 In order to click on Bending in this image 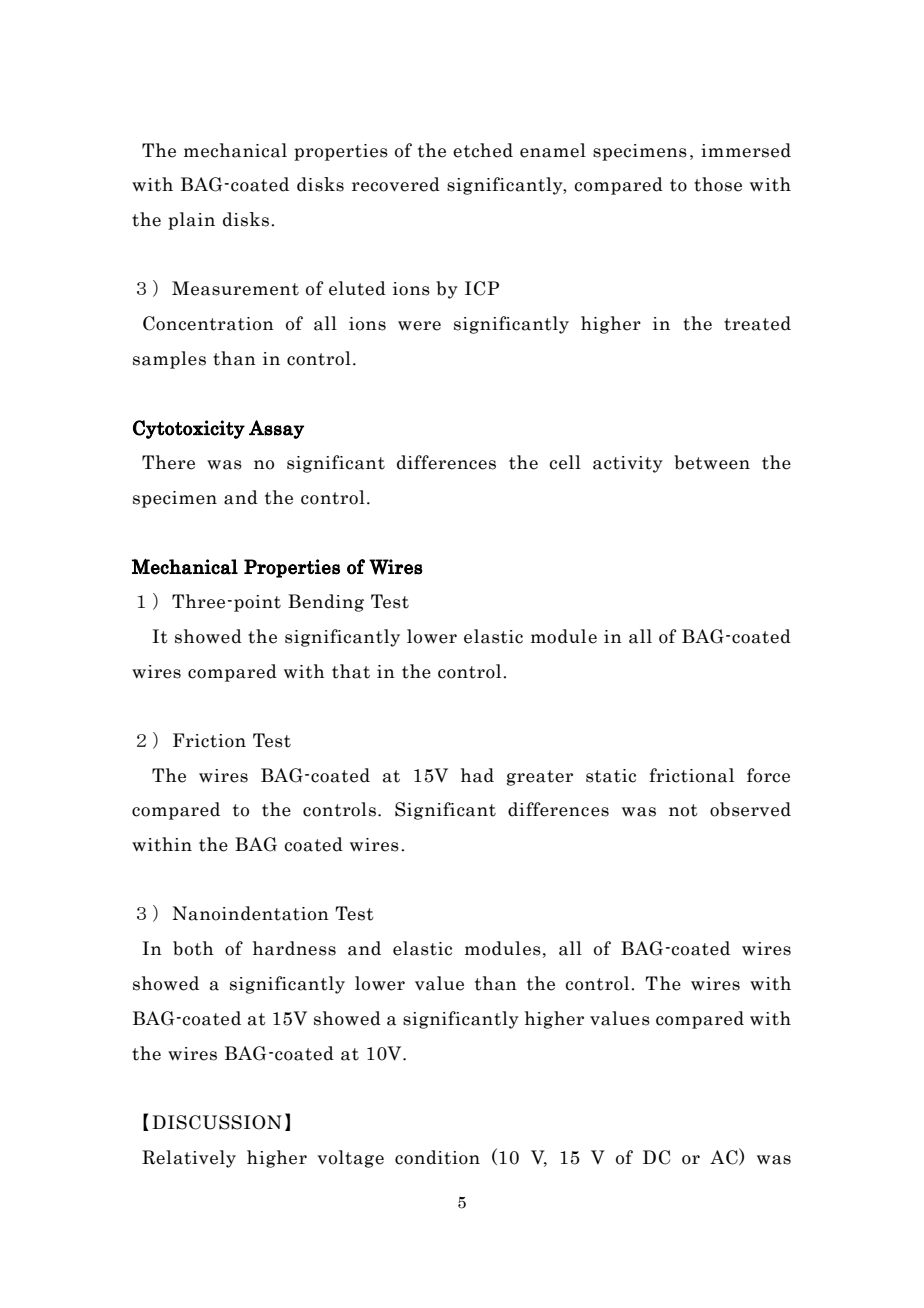, I will do `click(326, 603)`.
